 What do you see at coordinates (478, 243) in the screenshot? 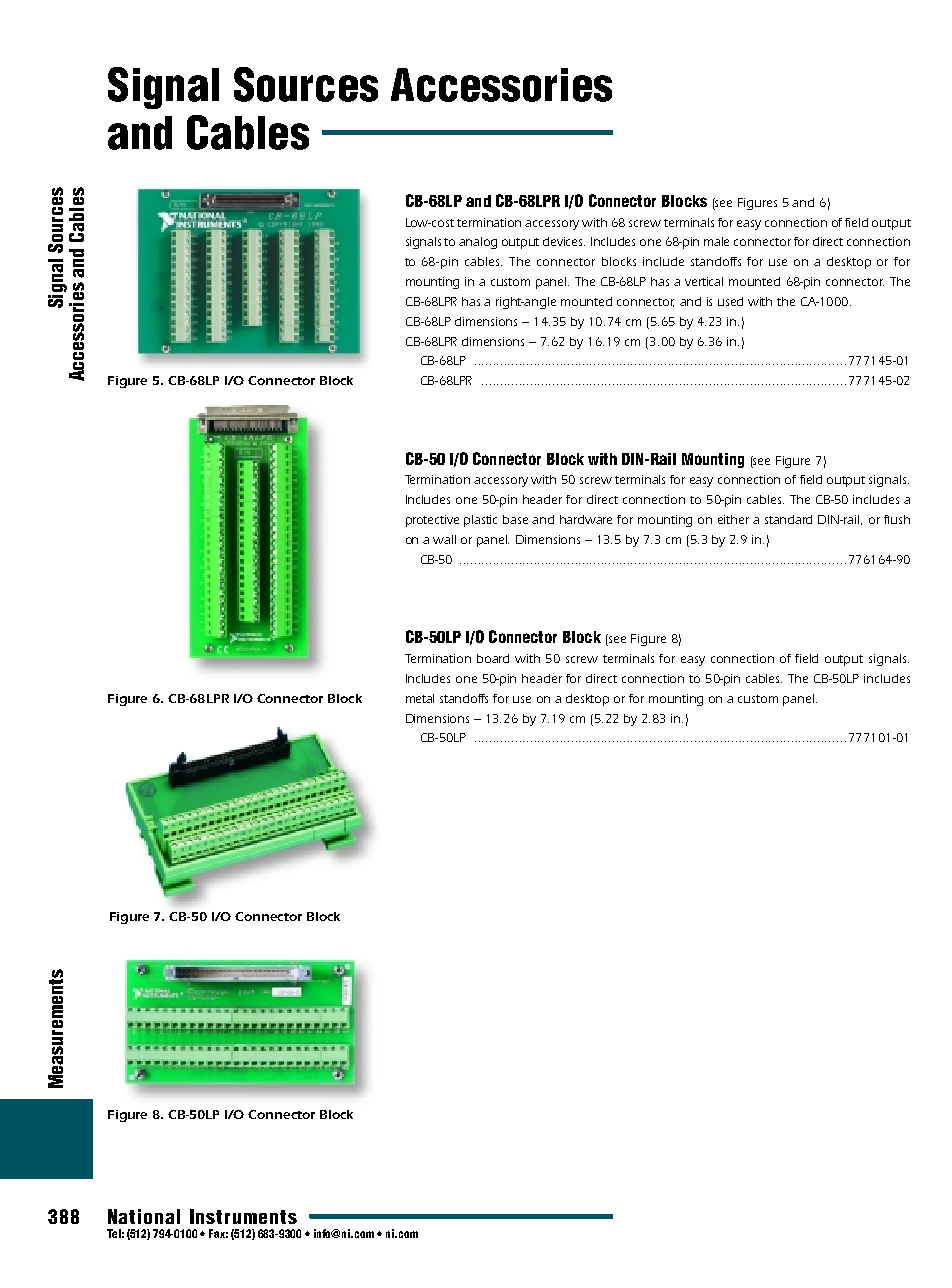
I see `analog` at bounding box center [478, 243].
